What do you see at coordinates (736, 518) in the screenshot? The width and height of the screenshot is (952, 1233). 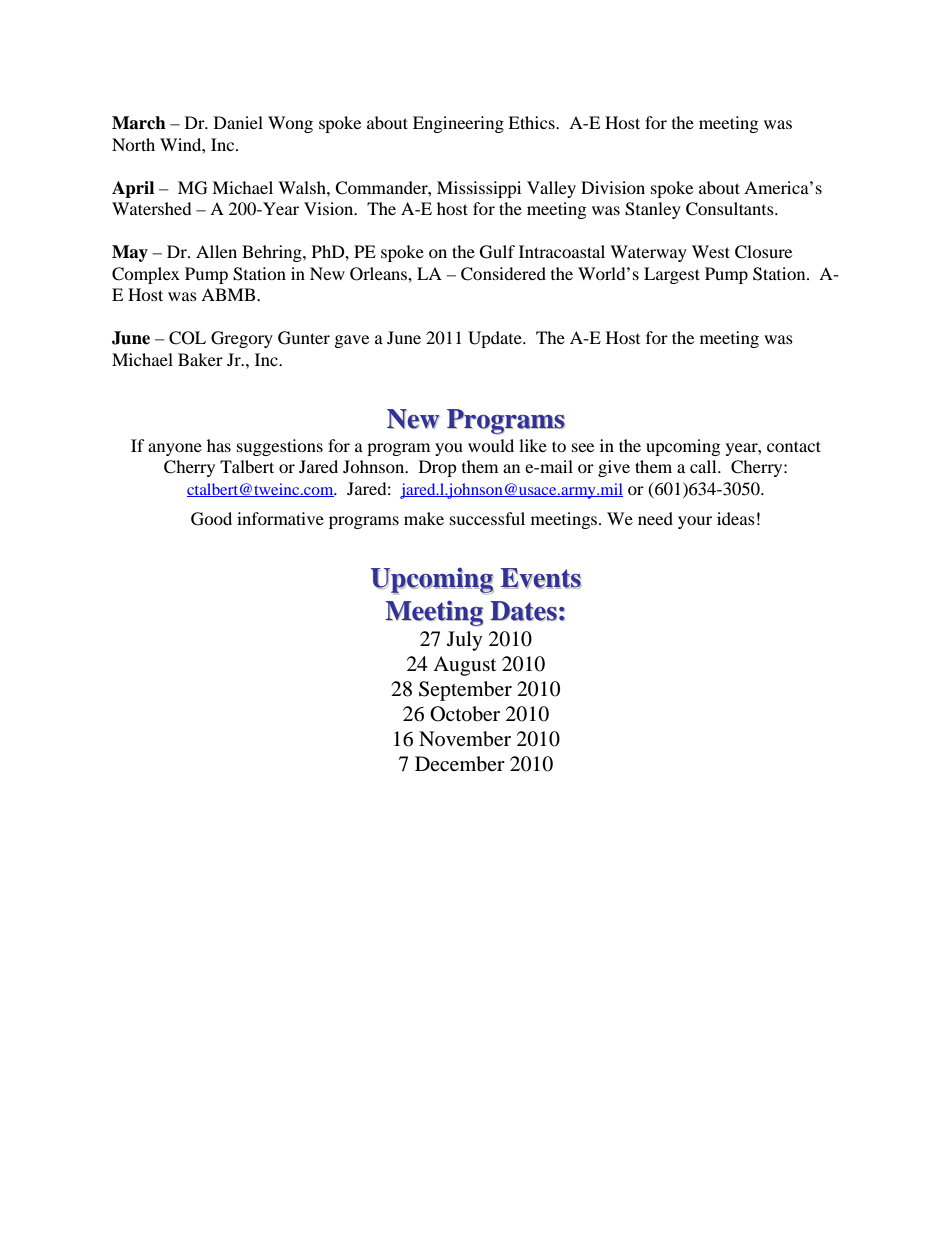 I see `ideas` at bounding box center [736, 518].
